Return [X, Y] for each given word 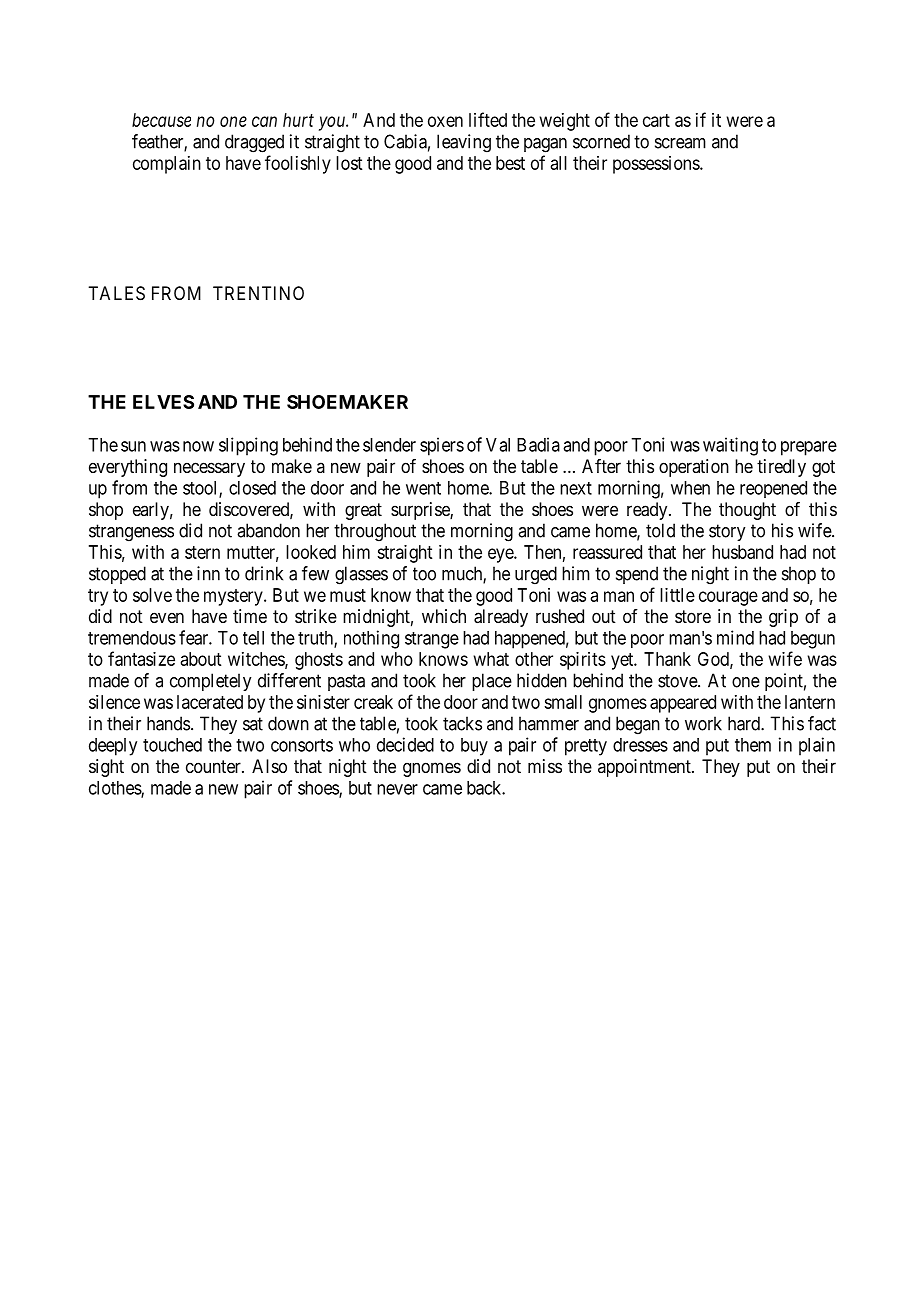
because [161, 120]
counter [214, 766]
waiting [730, 446]
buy [474, 747]
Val [498, 445]
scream [680, 143]
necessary [209, 469]
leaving [464, 143]
